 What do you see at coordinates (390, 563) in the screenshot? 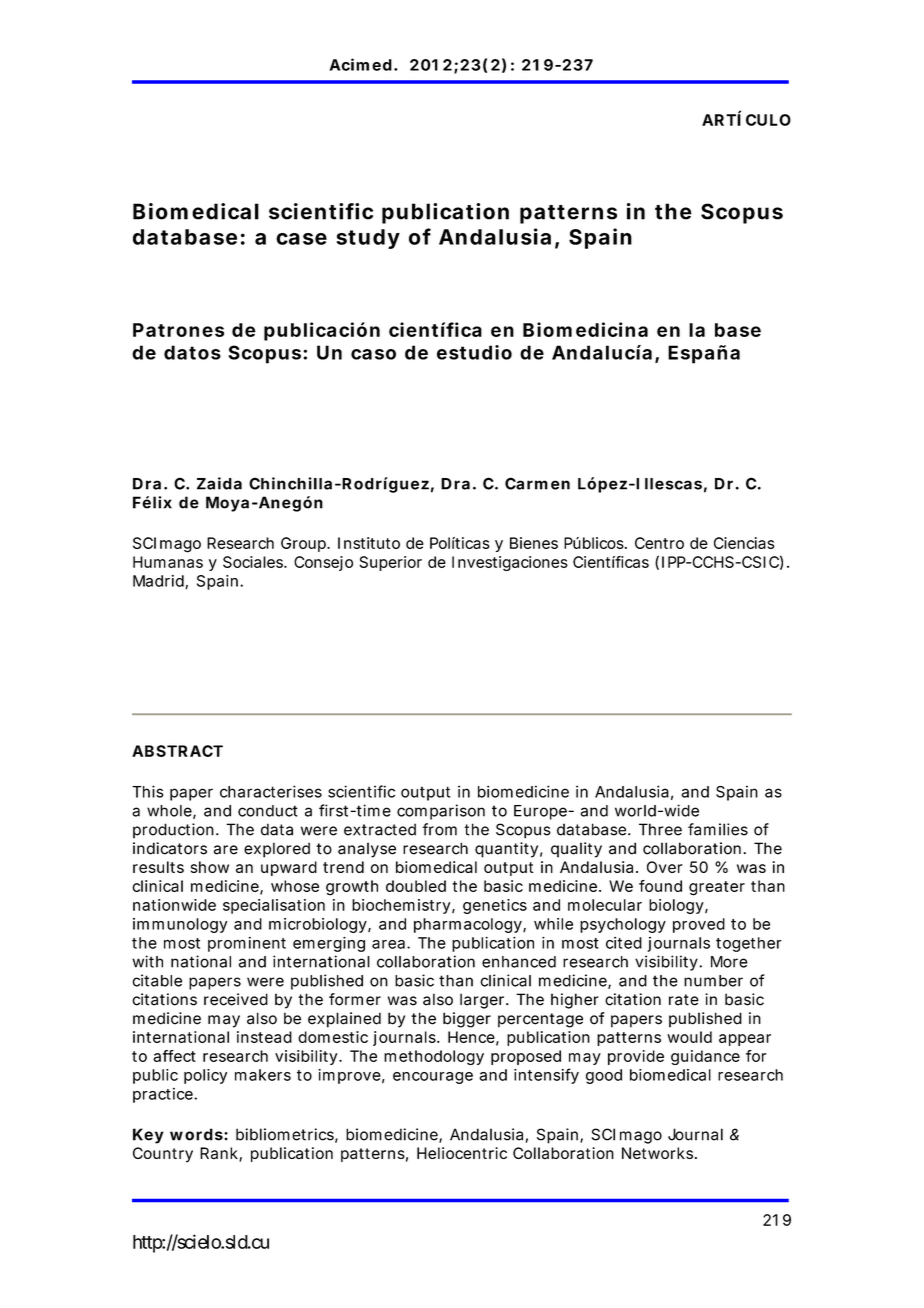
I see `Superior` at bounding box center [390, 563].
